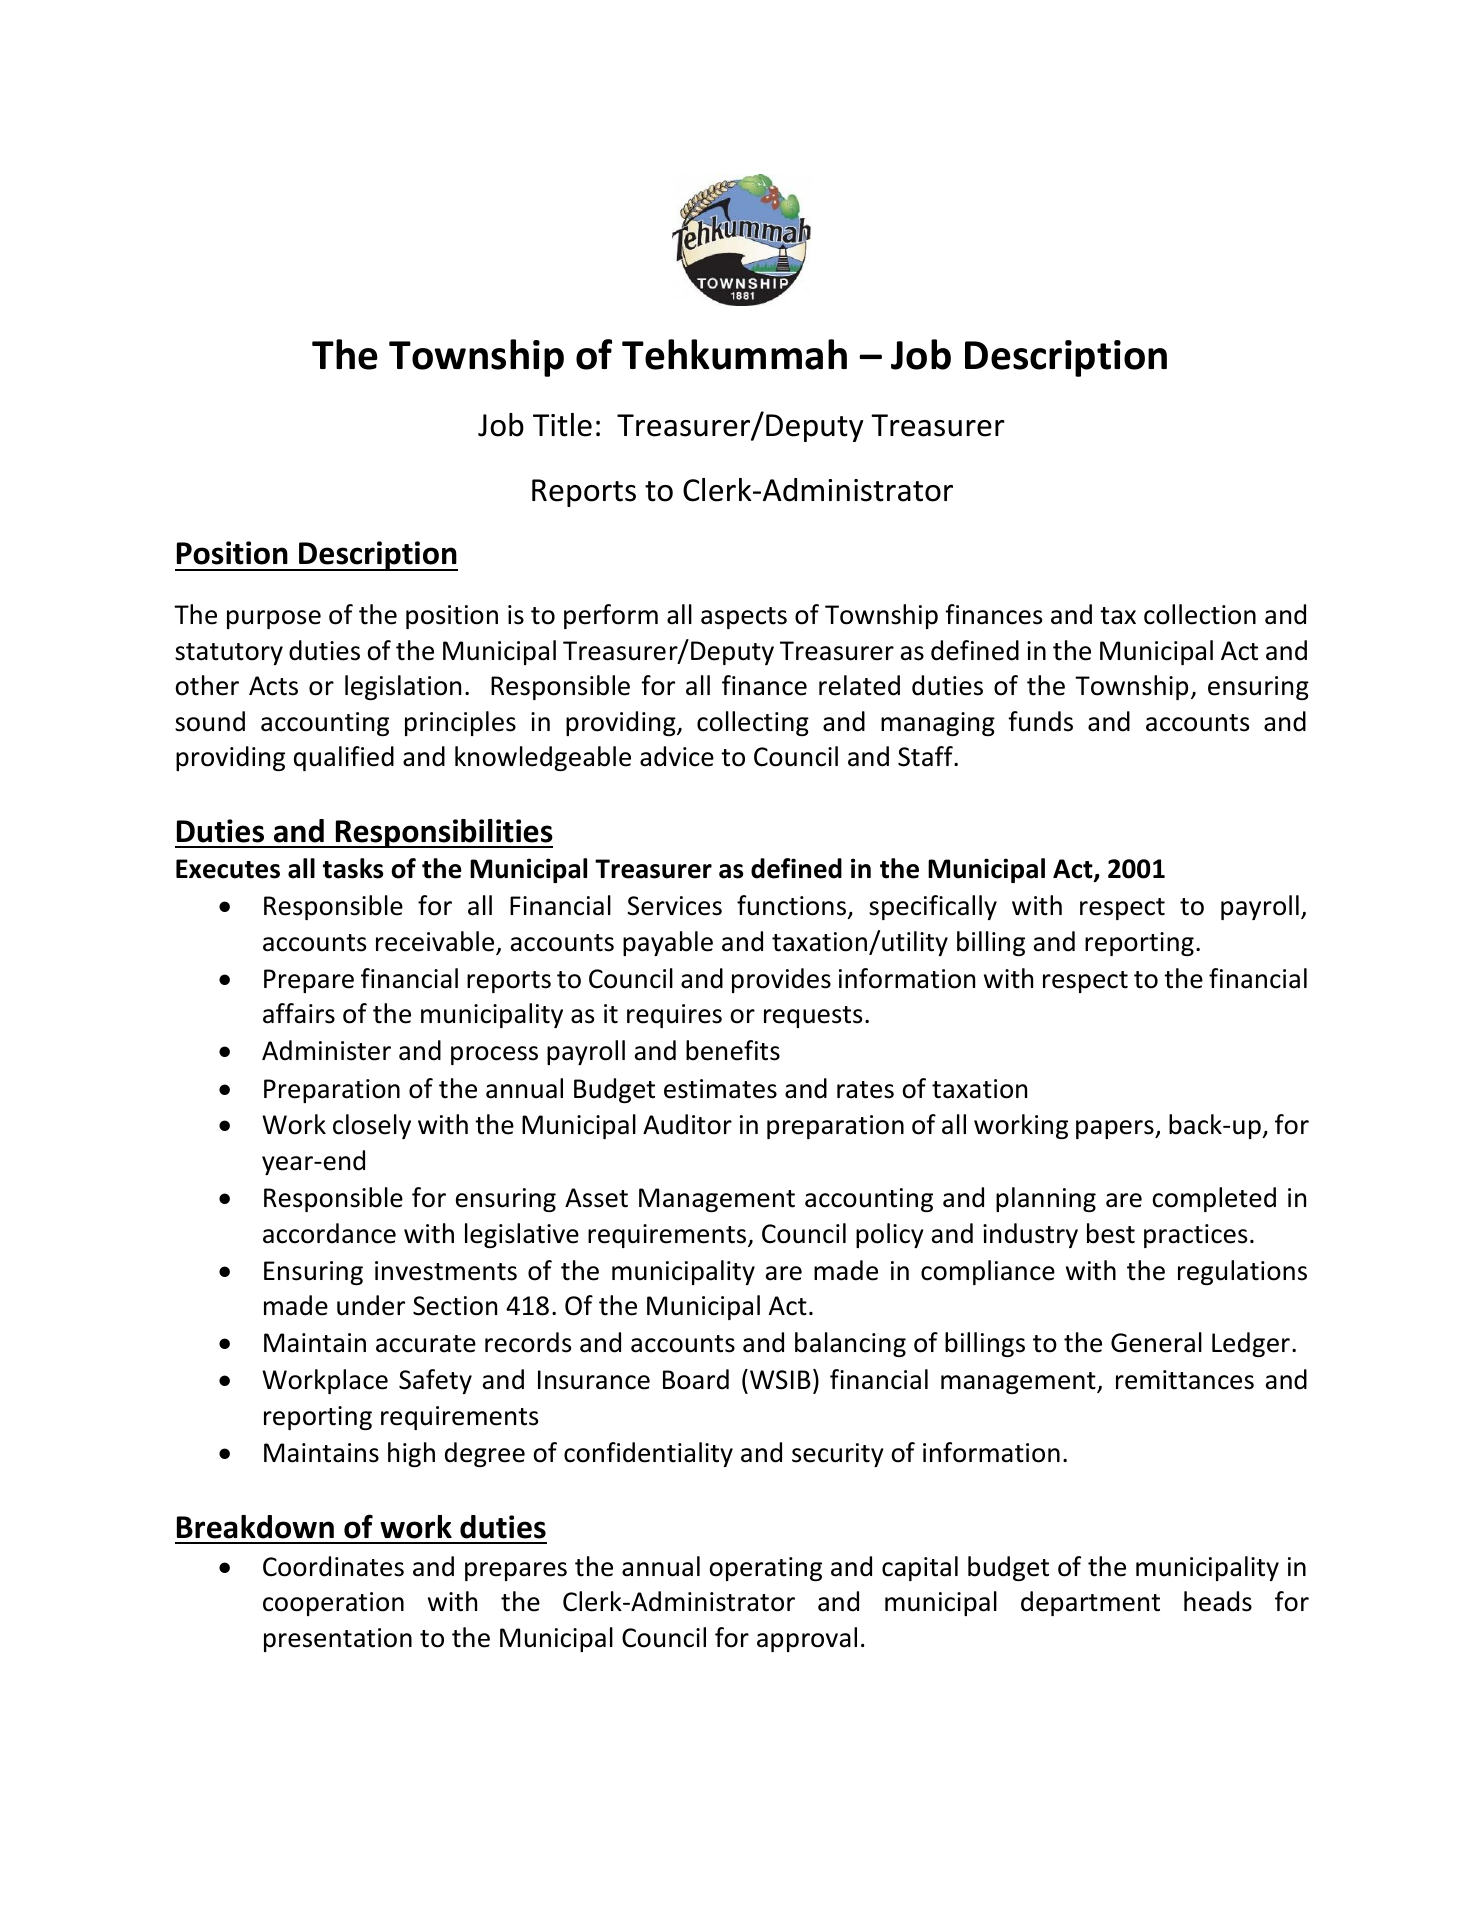 The image size is (1483, 1919). I want to click on aspects, so click(744, 618).
